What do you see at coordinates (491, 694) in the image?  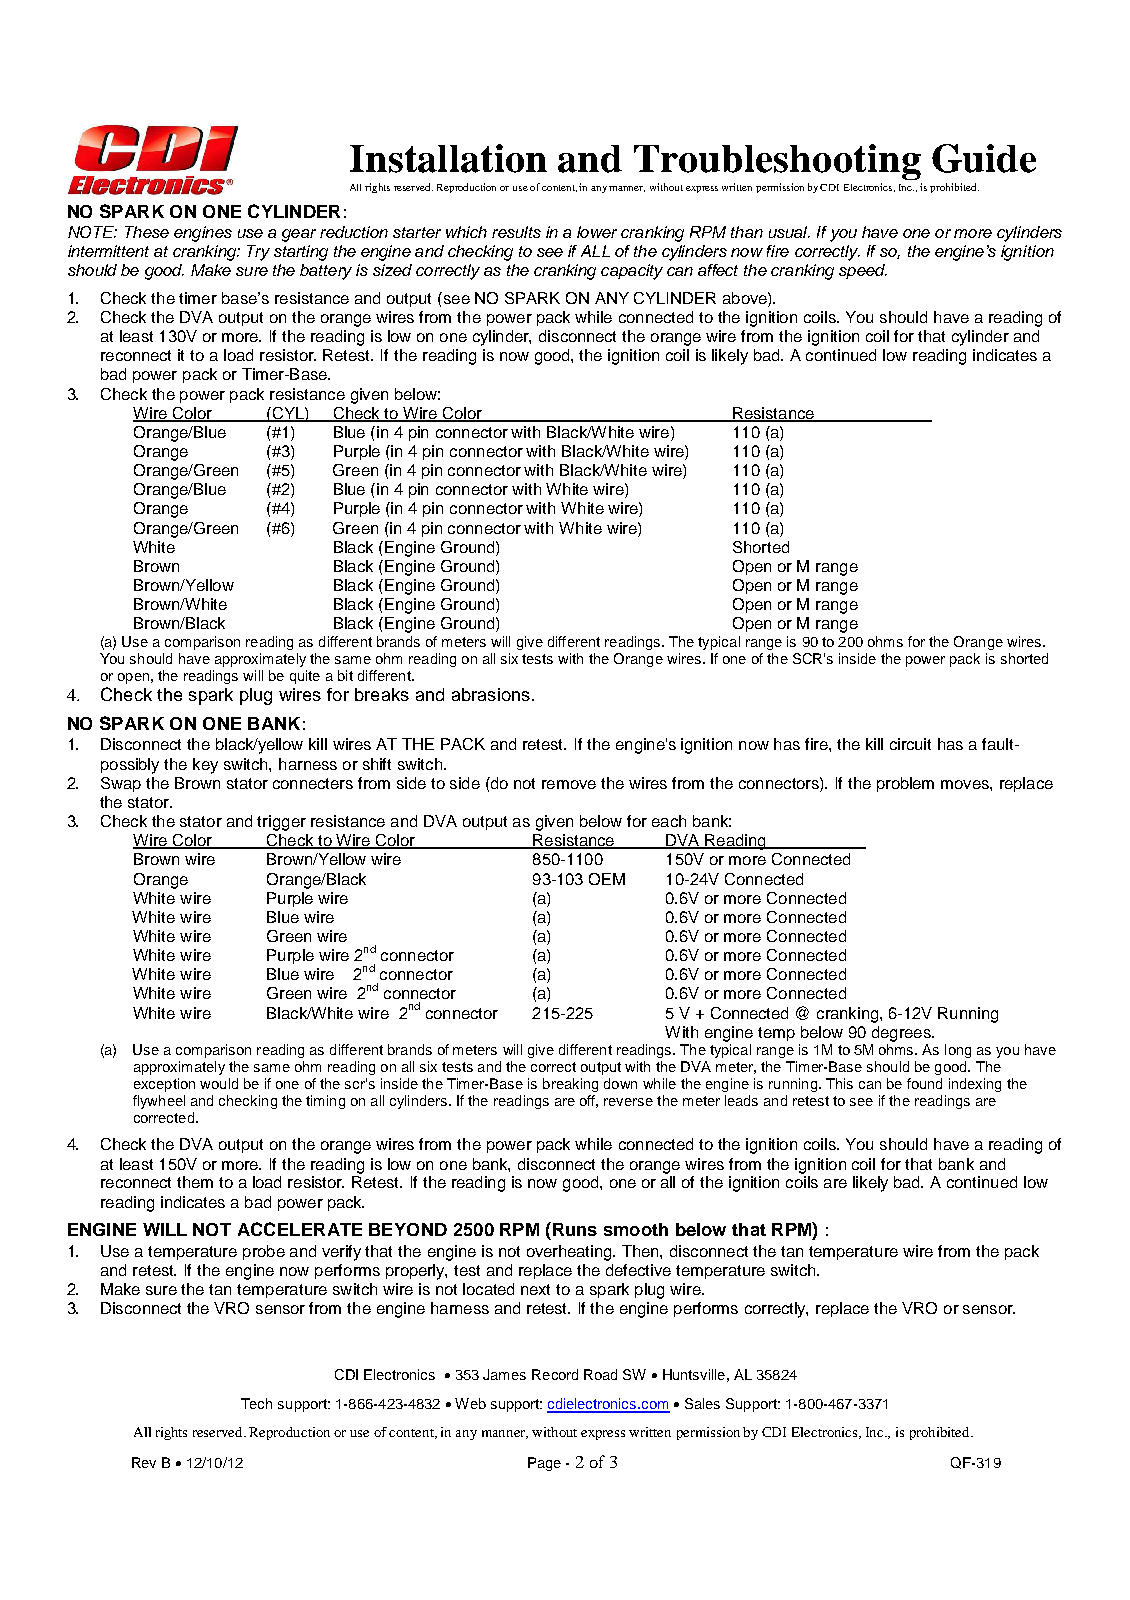 I see `abrasions` at bounding box center [491, 694].
